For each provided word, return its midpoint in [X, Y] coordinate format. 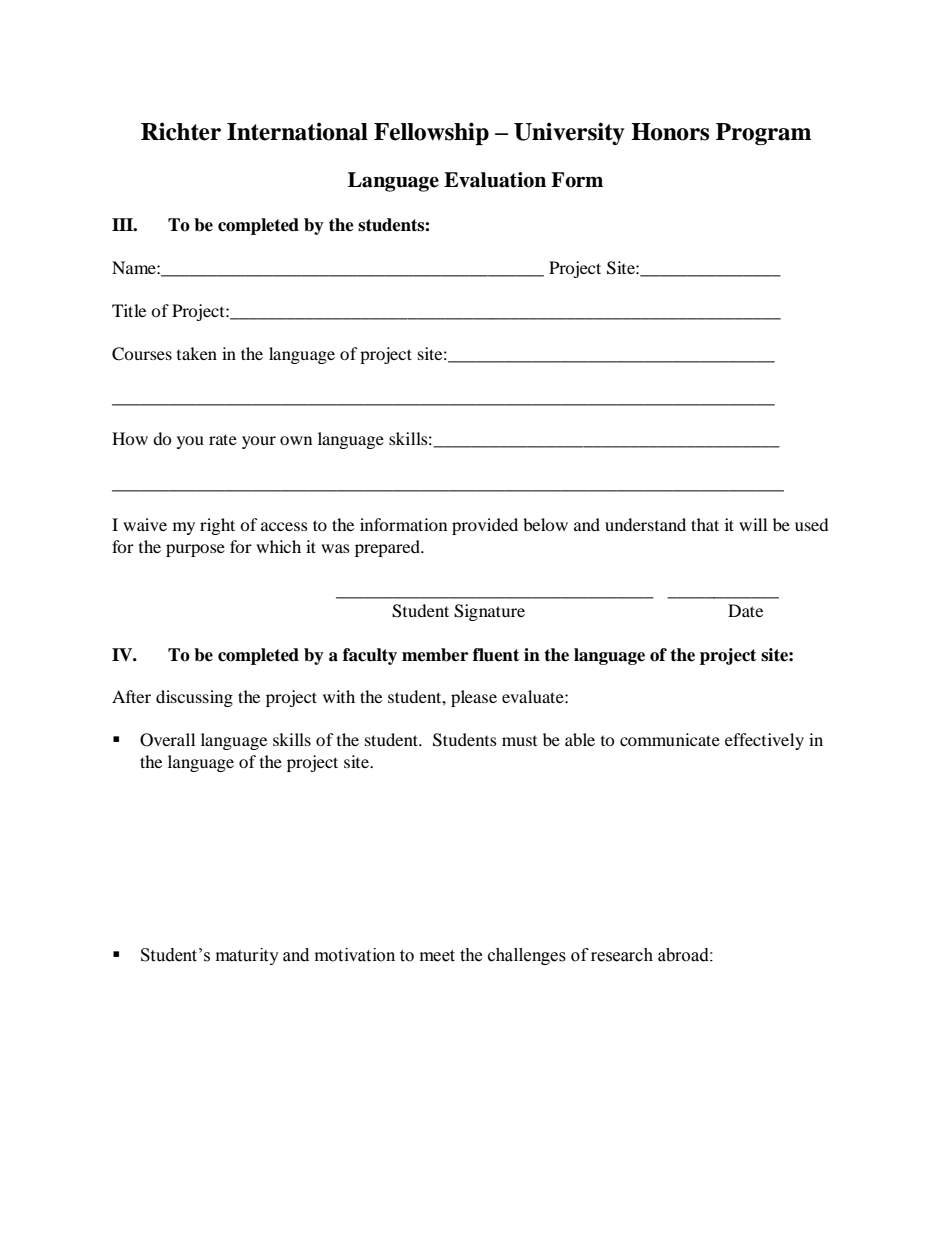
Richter [181, 131]
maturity [247, 956]
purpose [195, 550]
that [705, 524]
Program [763, 134]
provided [485, 526]
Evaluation [495, 180]
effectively [764, 741]
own [296, 440]
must [519, 741]
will [753, 524]
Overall [167, 740]
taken [197, 353]
